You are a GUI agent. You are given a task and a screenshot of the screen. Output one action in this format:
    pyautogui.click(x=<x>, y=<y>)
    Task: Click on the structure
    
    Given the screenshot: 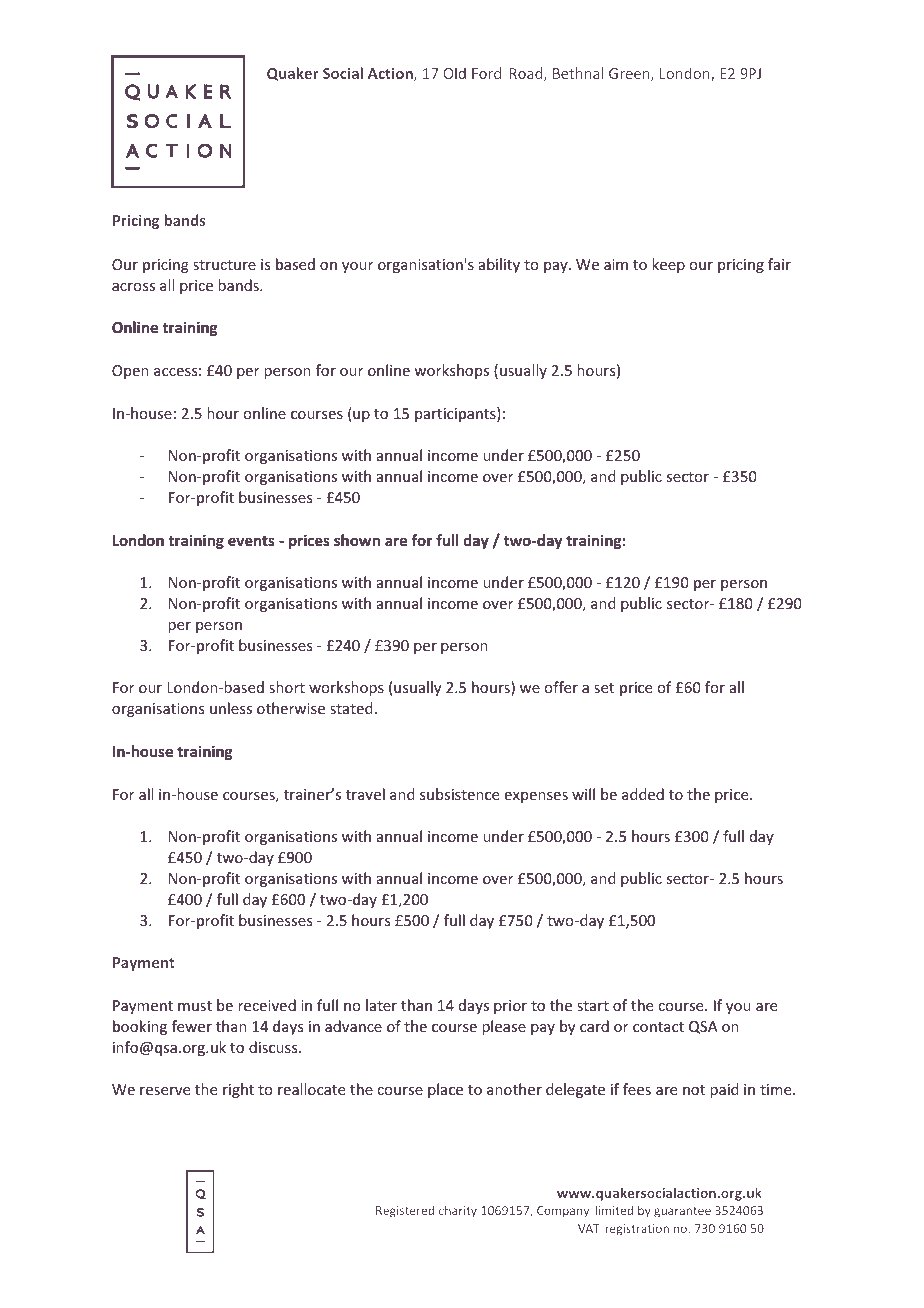 What is the action you would take?
    pyautogui.click(x=224, y=265)
